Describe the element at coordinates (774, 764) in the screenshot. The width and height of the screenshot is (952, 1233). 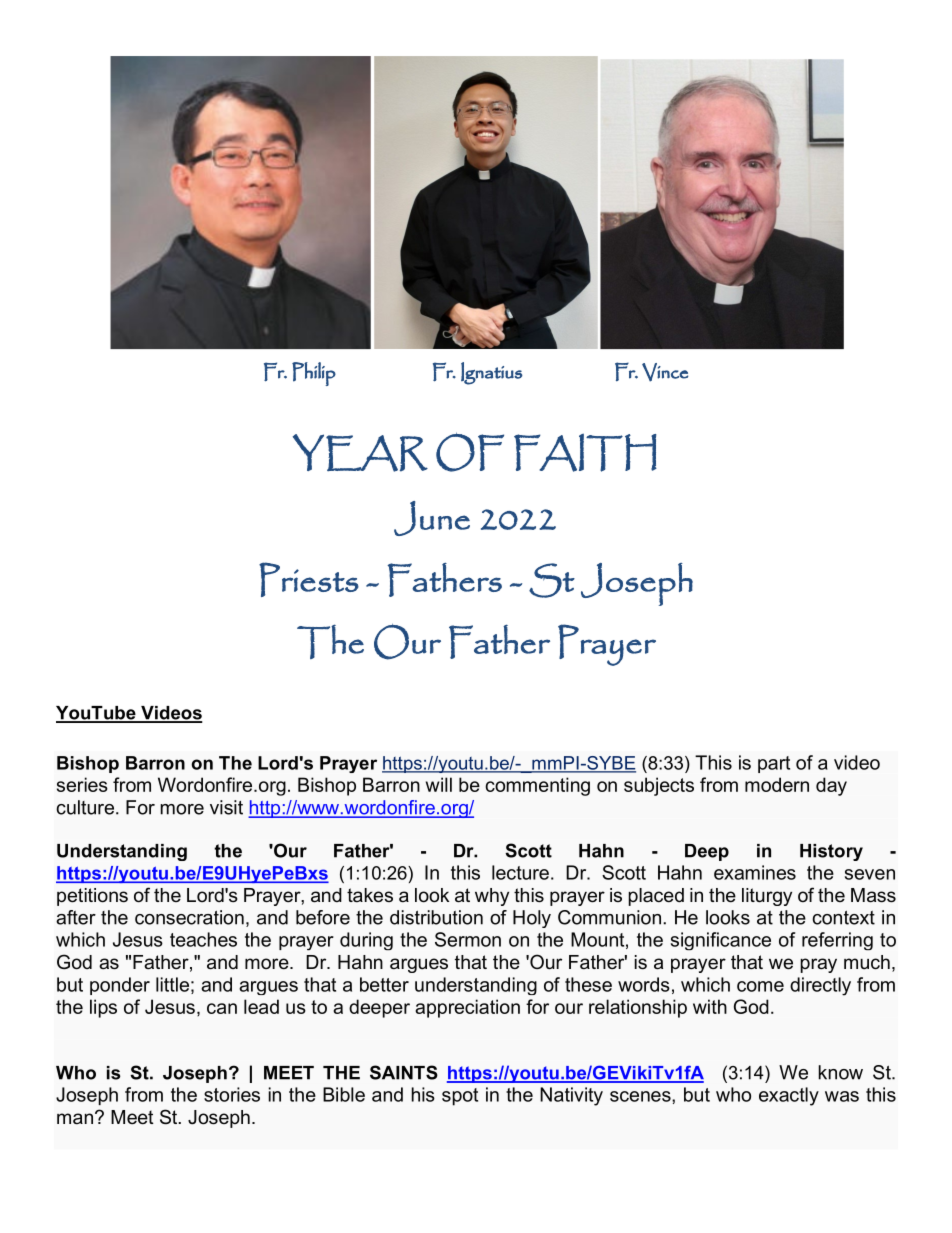
I see `part` at that location.
